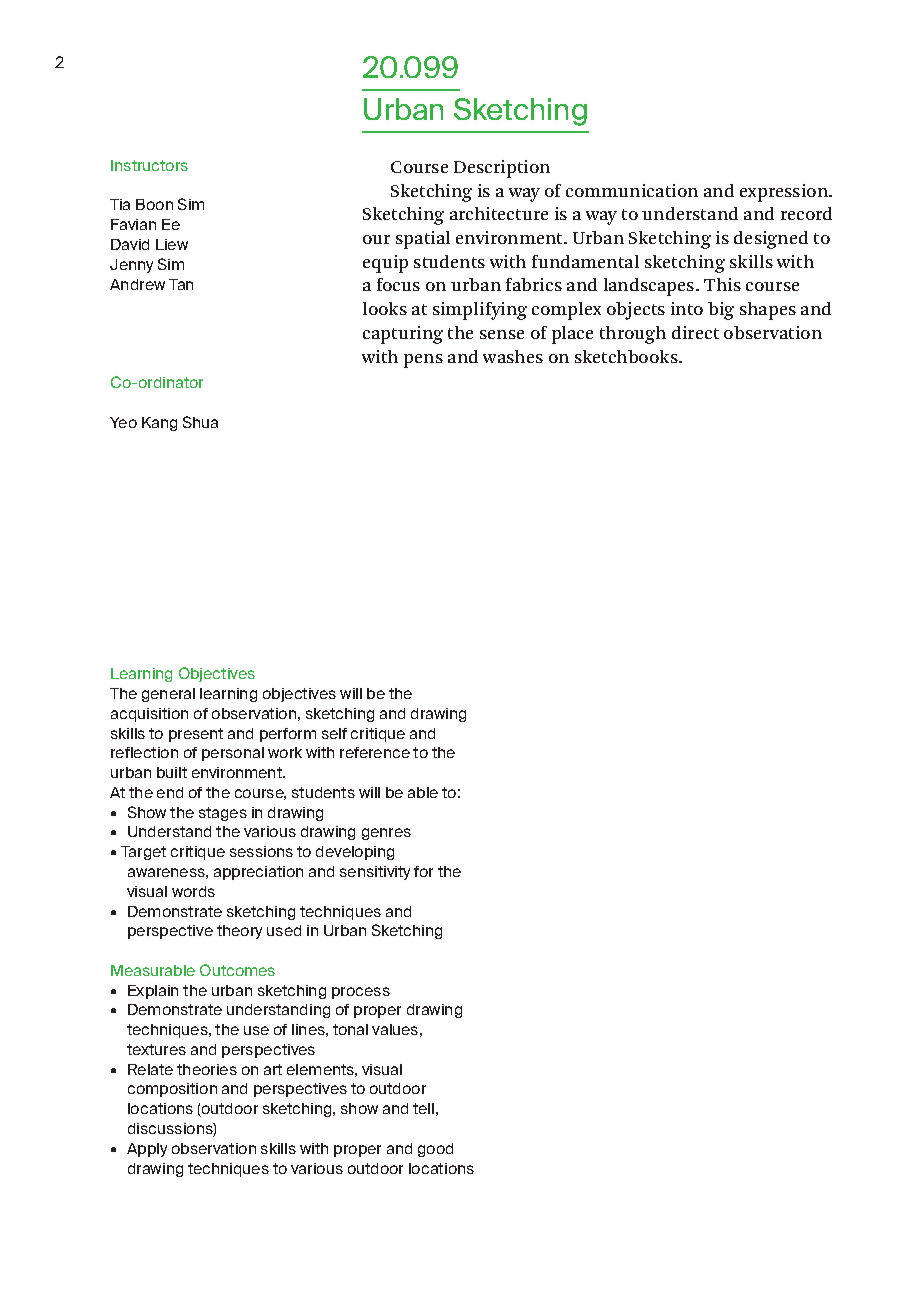  Describe the element at coordinates (172, 1090) in the document. I see `composition` at that location.
